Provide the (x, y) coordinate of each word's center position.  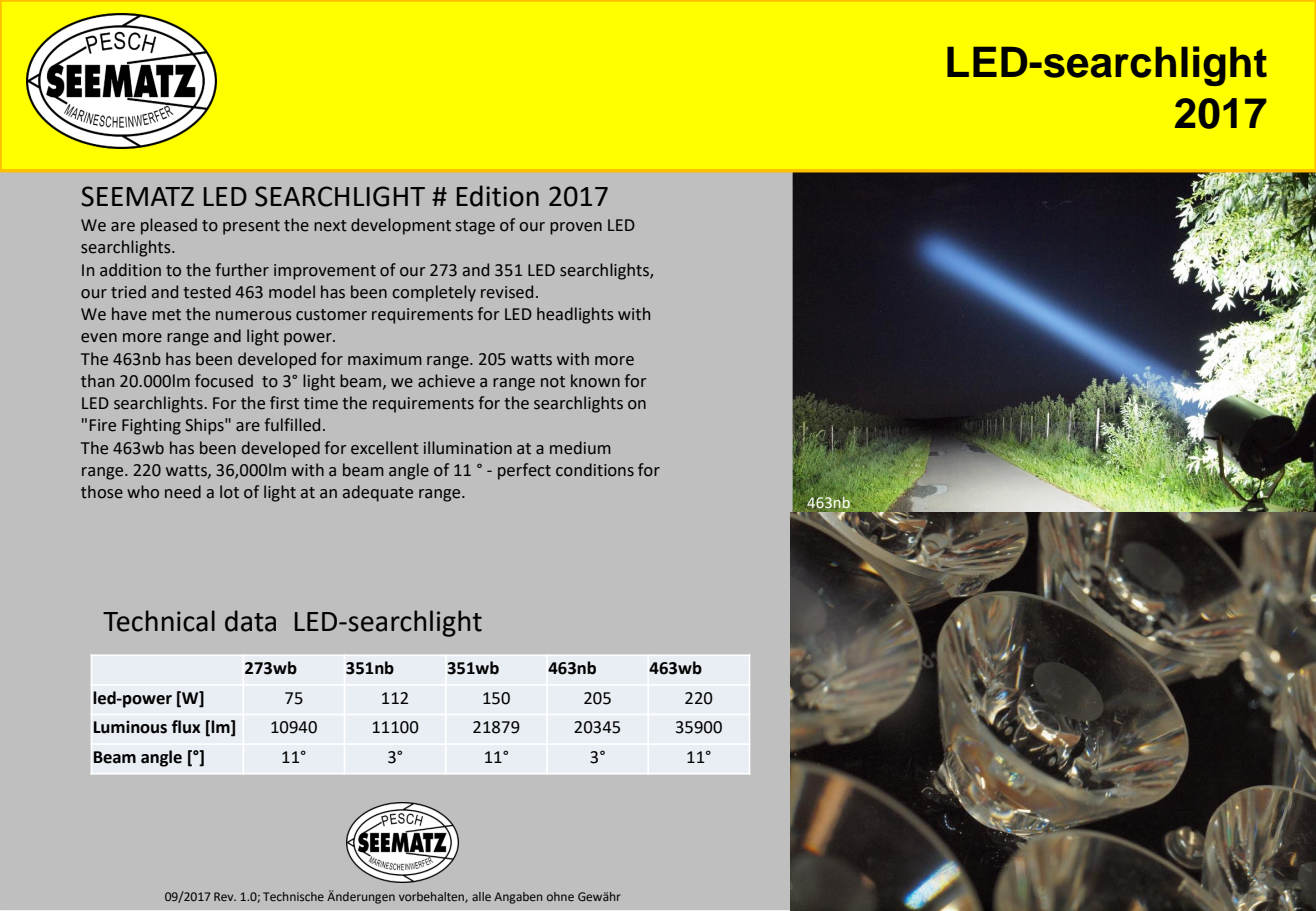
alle (481, 896)
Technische (293, 896)
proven (576, 228)
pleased (169, 226)
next (330, 226)
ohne (560, 896)
